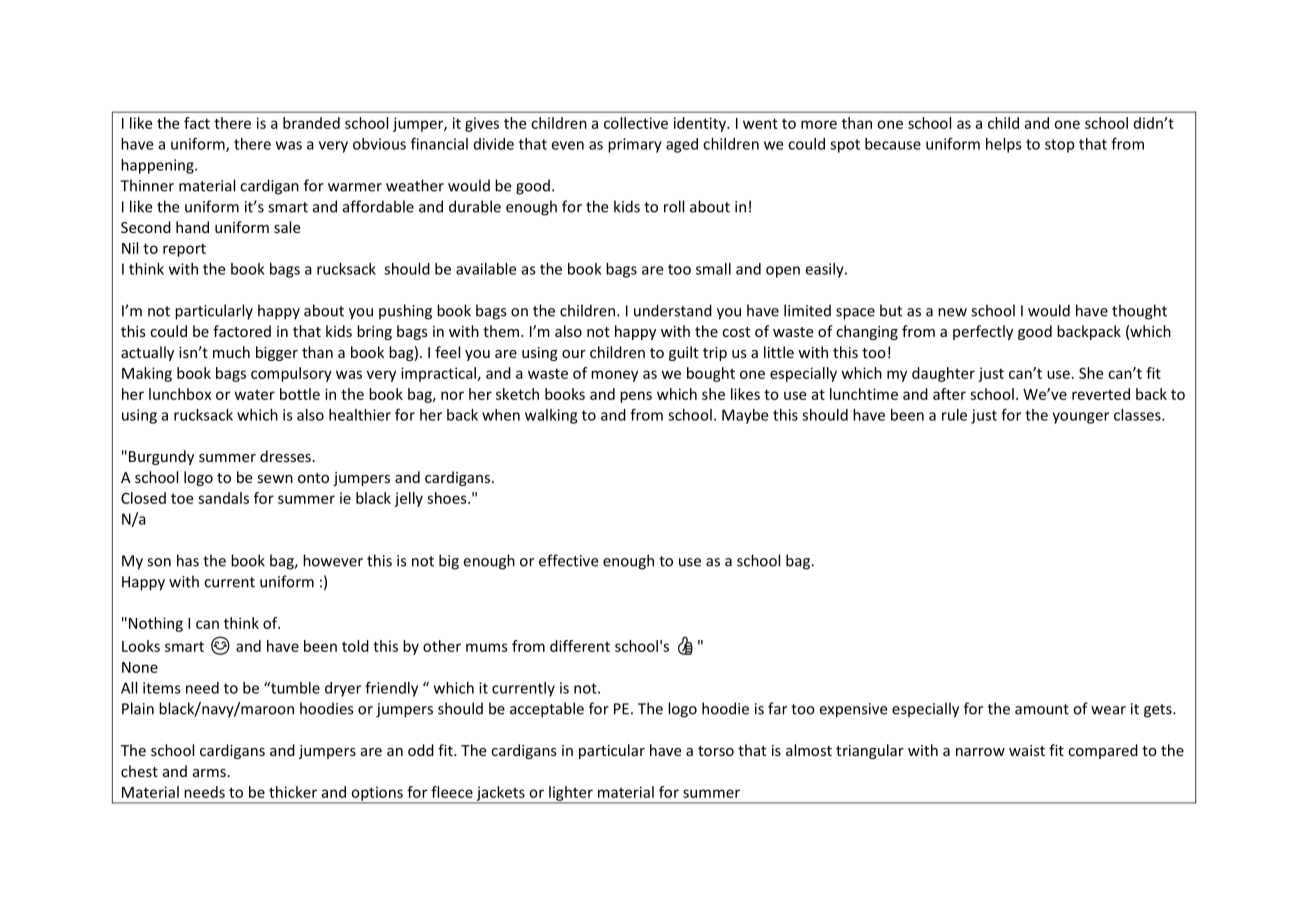 This screenshot has width=1308, height=924. What do you see at coordinates (683, 353) in the screenshot?
I see `guilt` at bounding box center [683, 353].
